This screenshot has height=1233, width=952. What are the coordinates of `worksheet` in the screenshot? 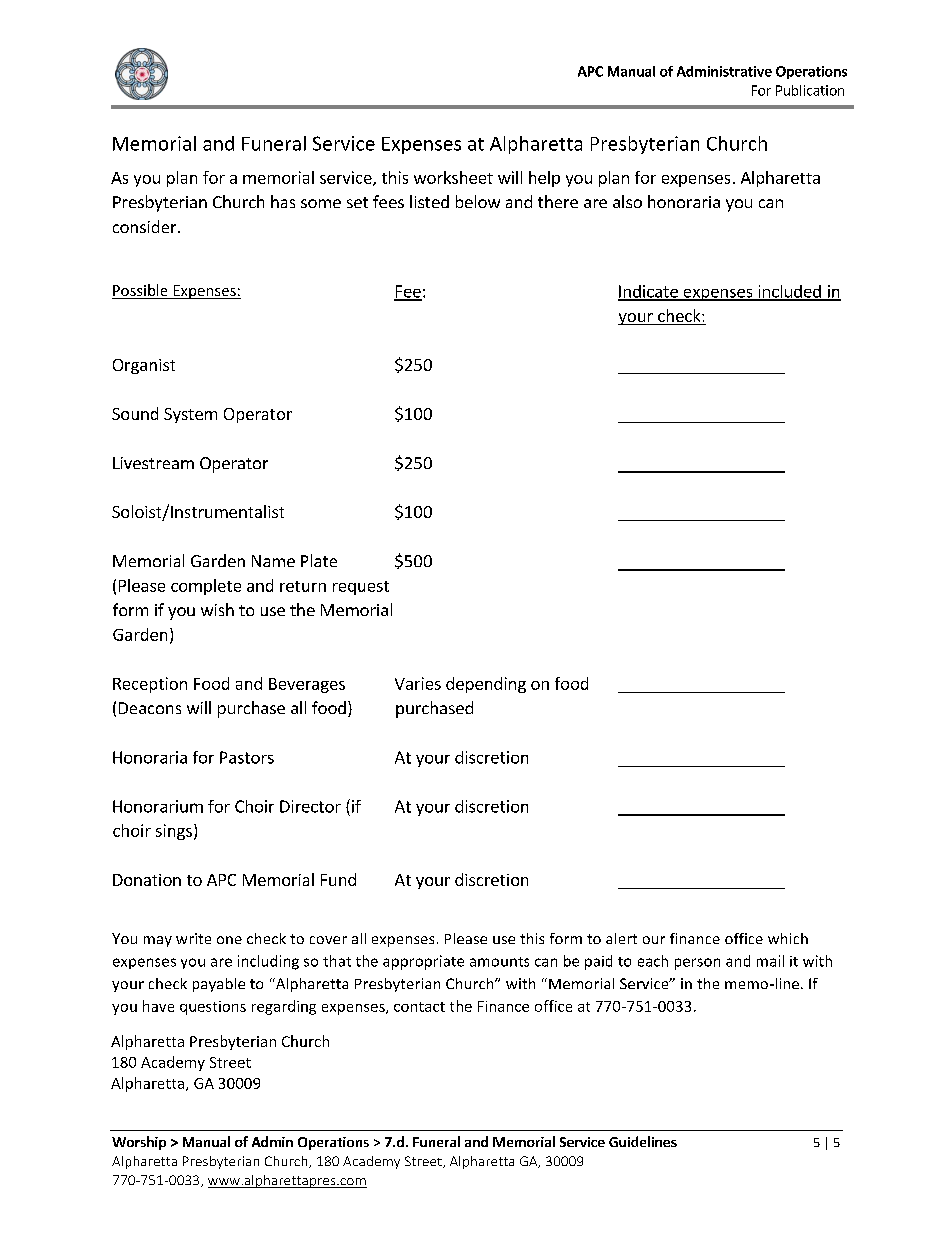 It's located at (453, 177).
